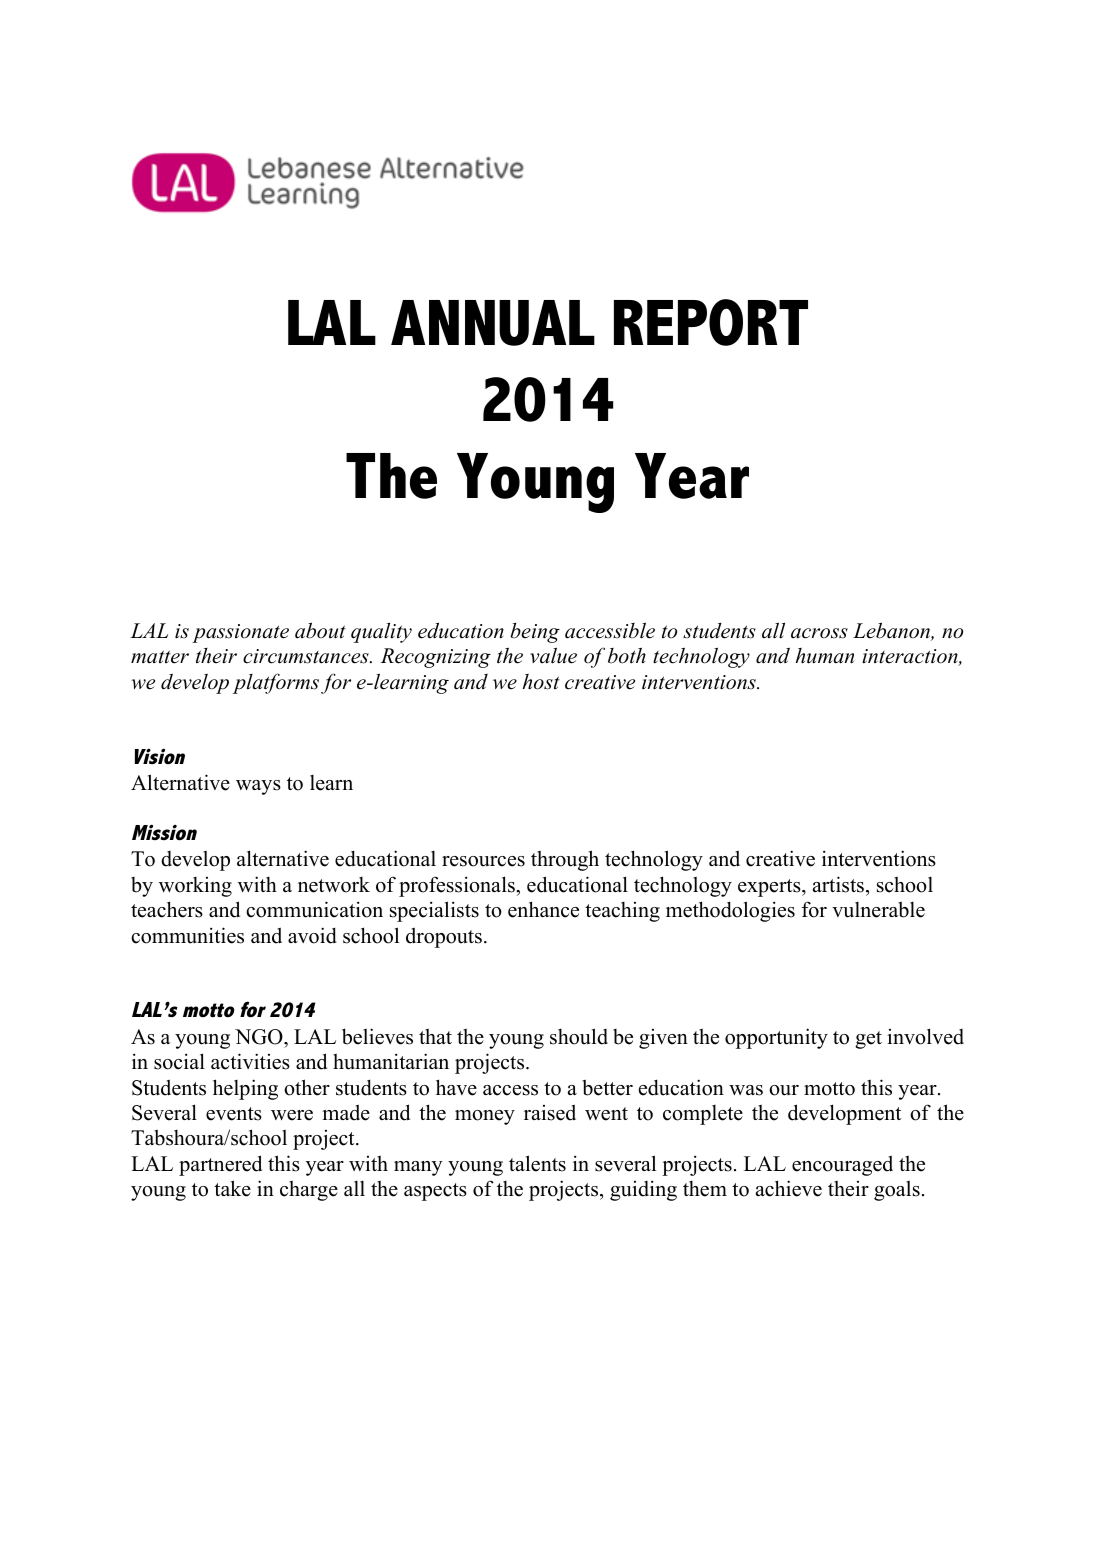  Describe the element at coordinates (838, 884) in the screenshot. I see `artists` at that location.
